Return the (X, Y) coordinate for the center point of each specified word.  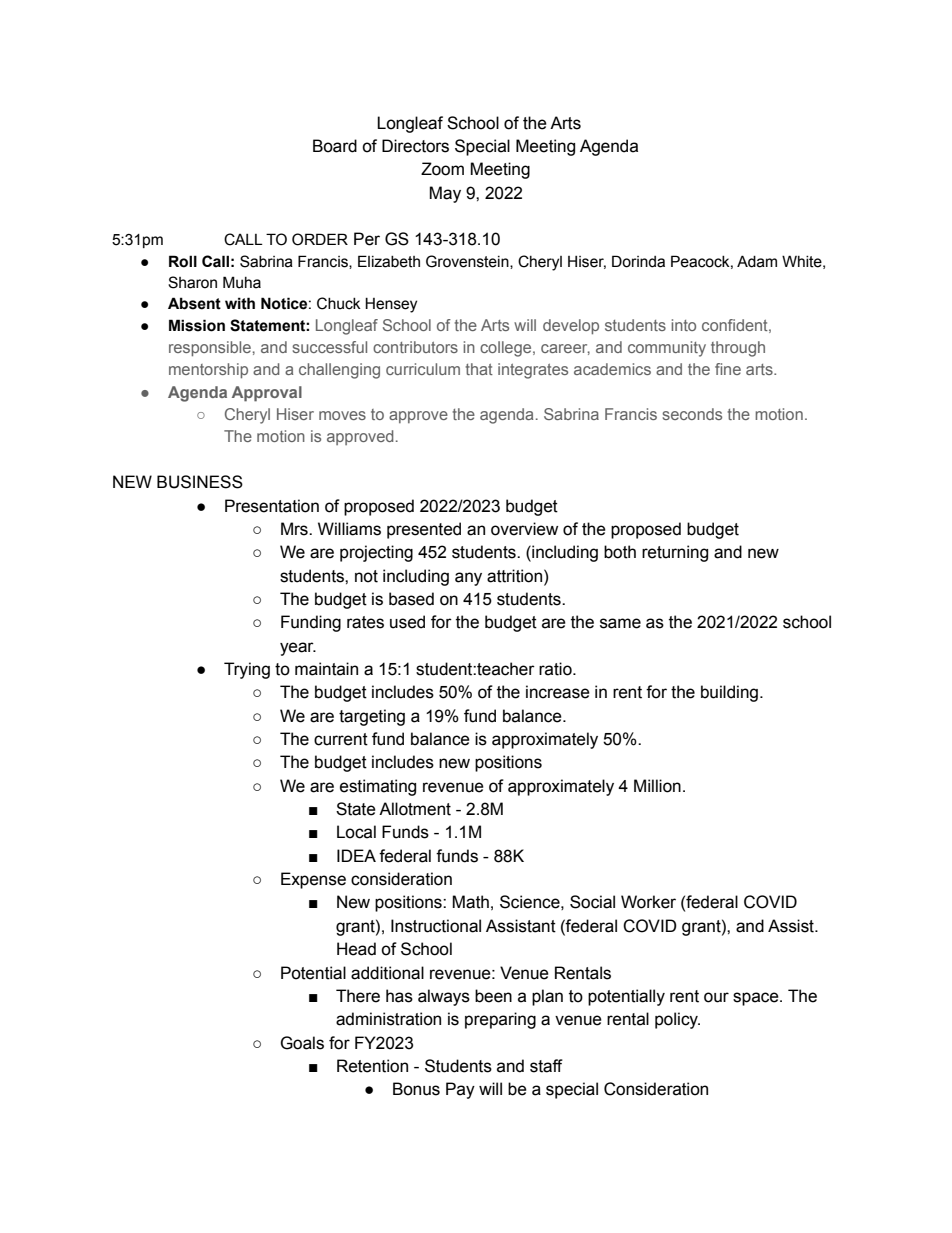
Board (335, 146)
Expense (313, 880)
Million (657, 786)
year (298, 649)
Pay (460, 1090)
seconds (692, 414)
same (620, 623)
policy (677, 1020)
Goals (302, 1043)
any (468, 579)
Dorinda (638, 261)
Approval (267, 394)
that (479, 369)
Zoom (442, 169)
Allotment (415, 809)
